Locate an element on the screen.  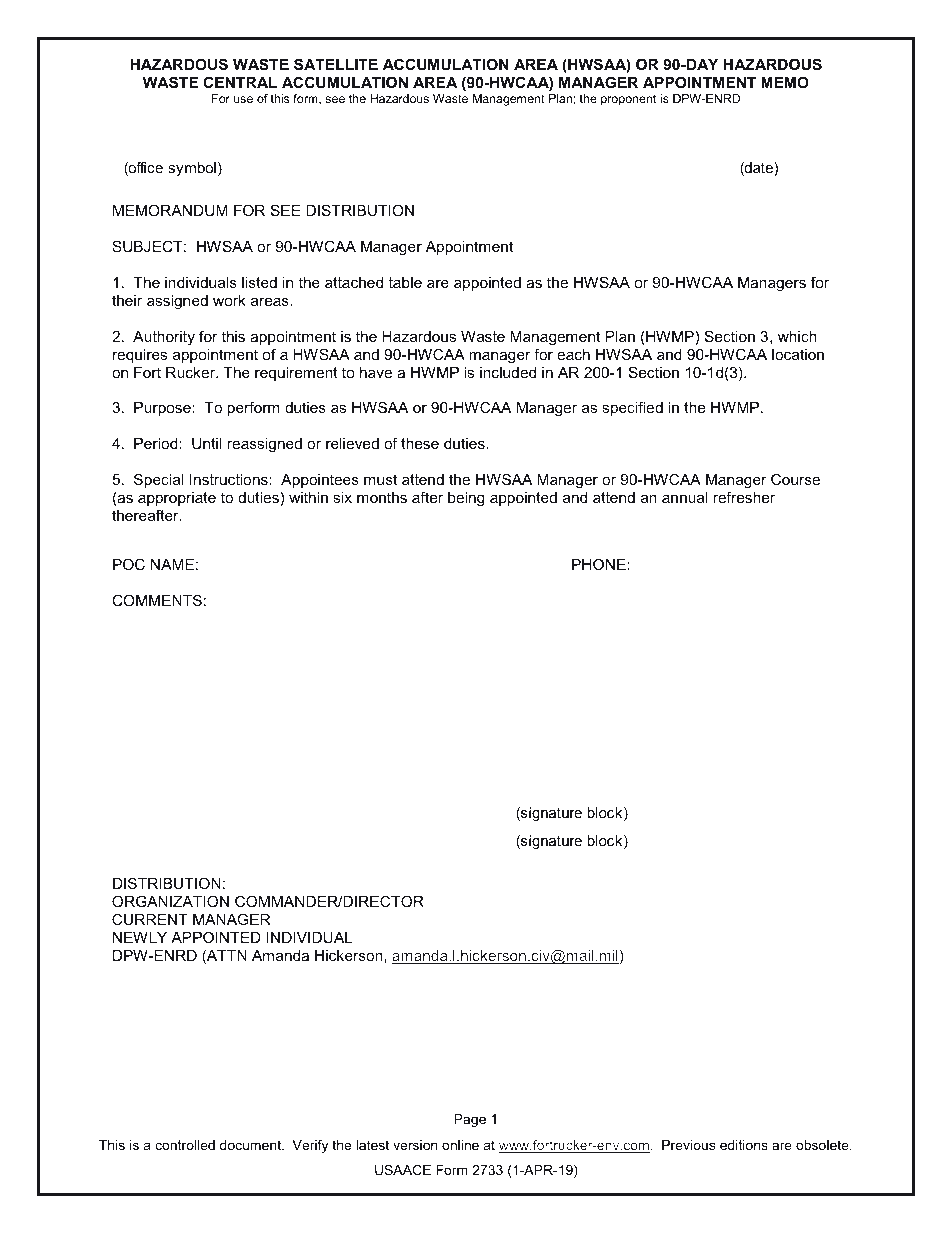
proponent is located at coordinates (628, 100).
